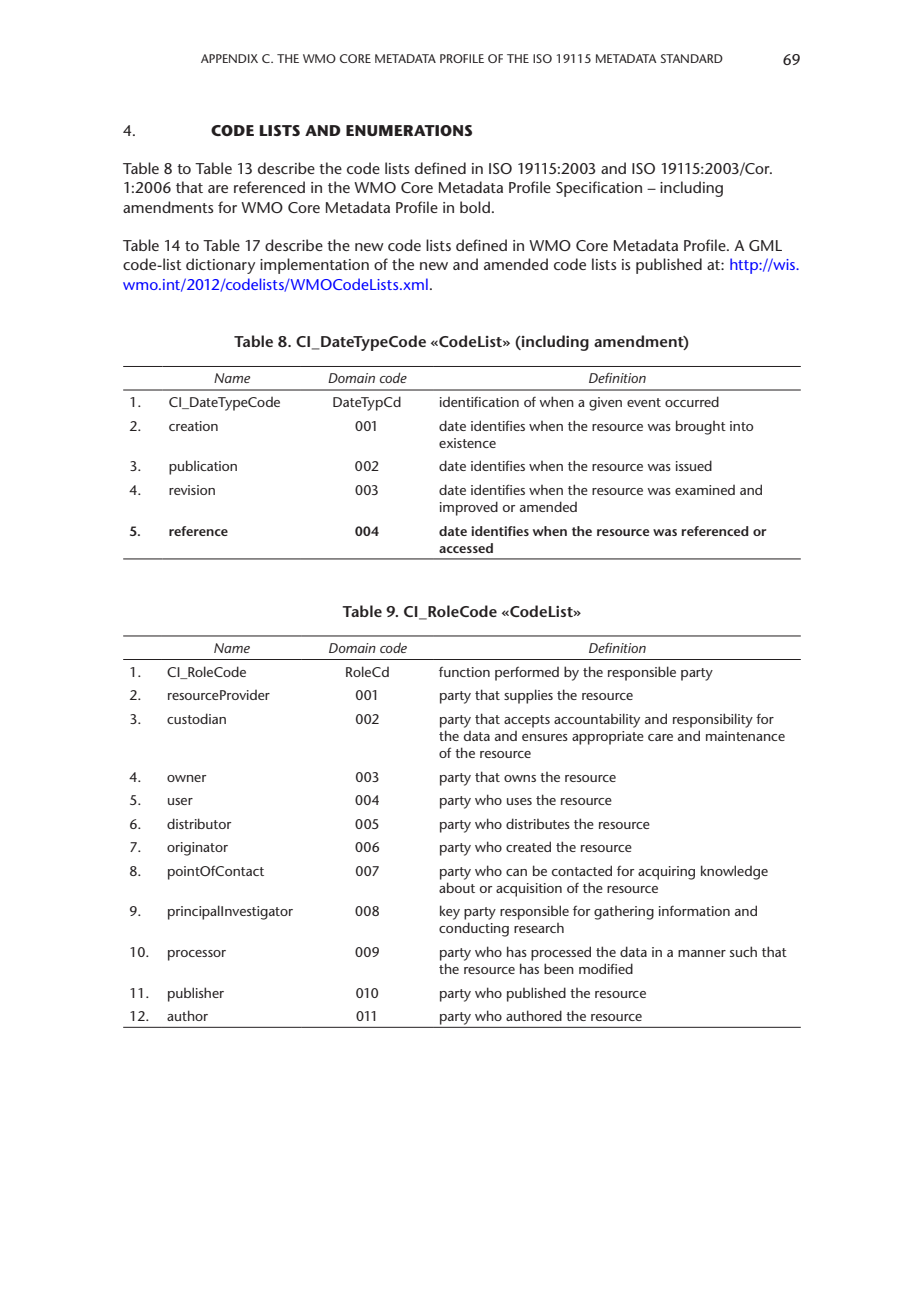  I want to click on conducting, so click(474, 929).
